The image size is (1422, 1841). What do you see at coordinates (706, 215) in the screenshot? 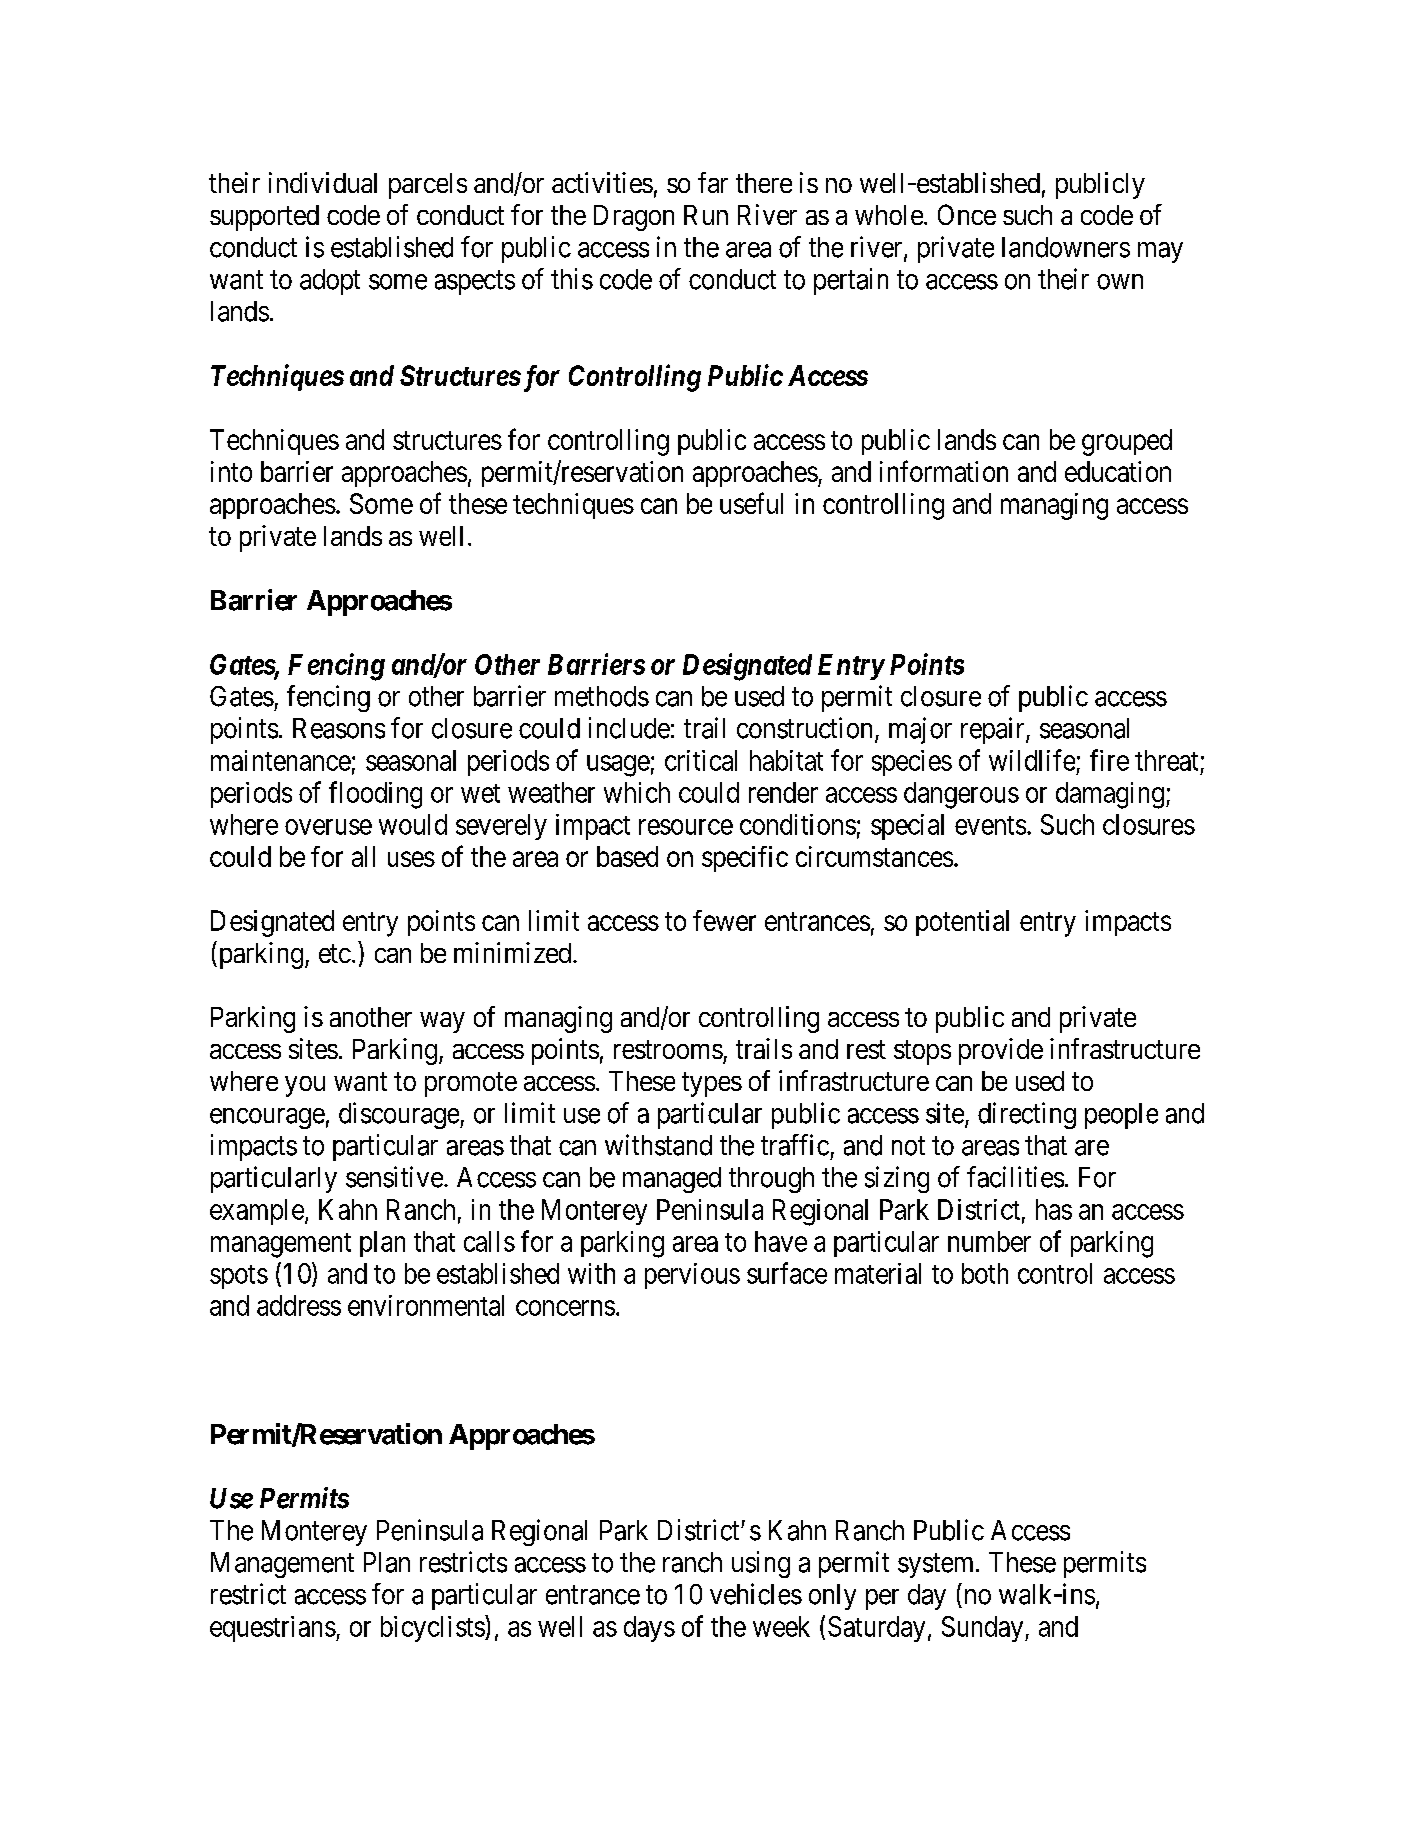
I see `Run` at bounding box center [706, 215].
